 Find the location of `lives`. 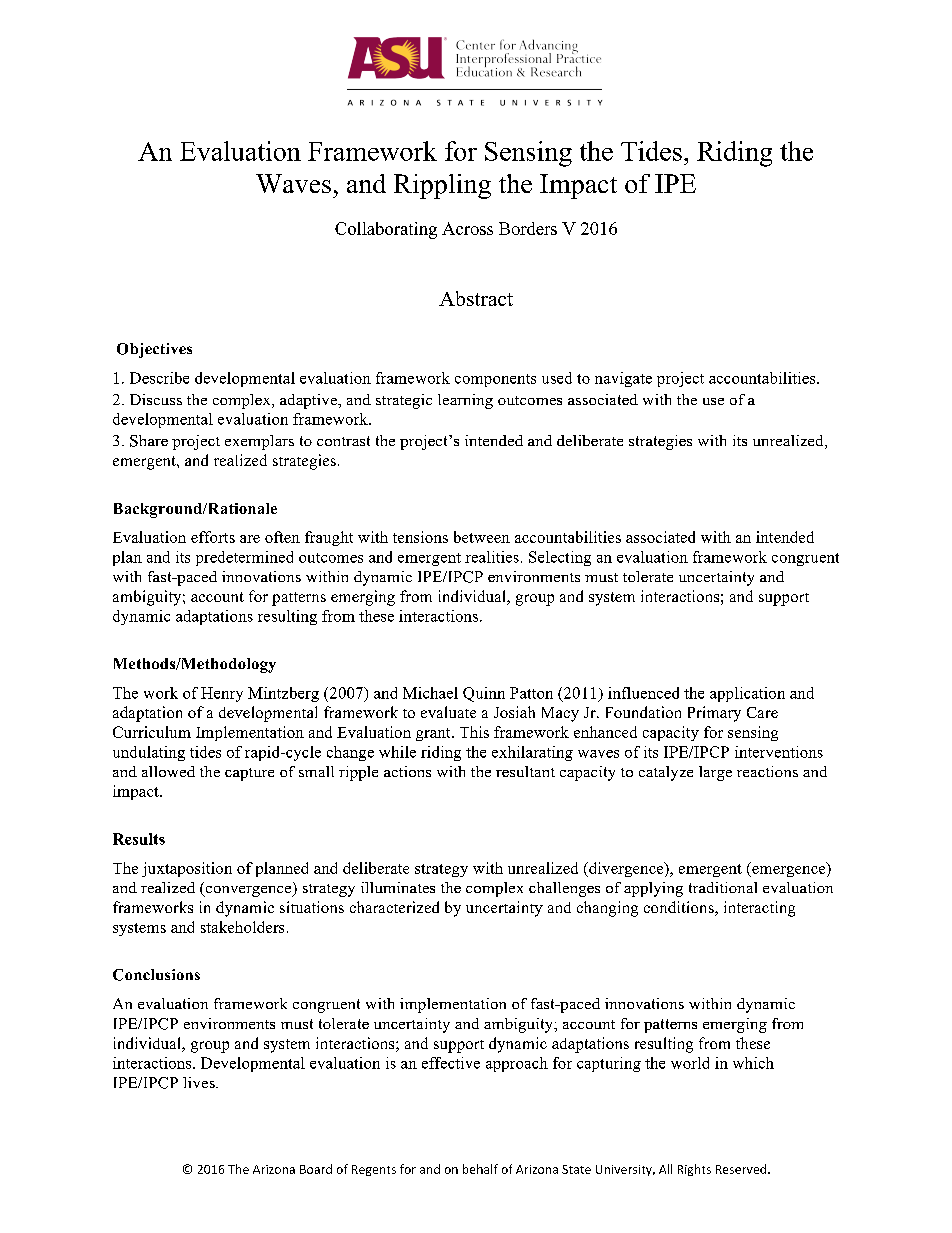

lives is located at coordinates (200, 1082).
